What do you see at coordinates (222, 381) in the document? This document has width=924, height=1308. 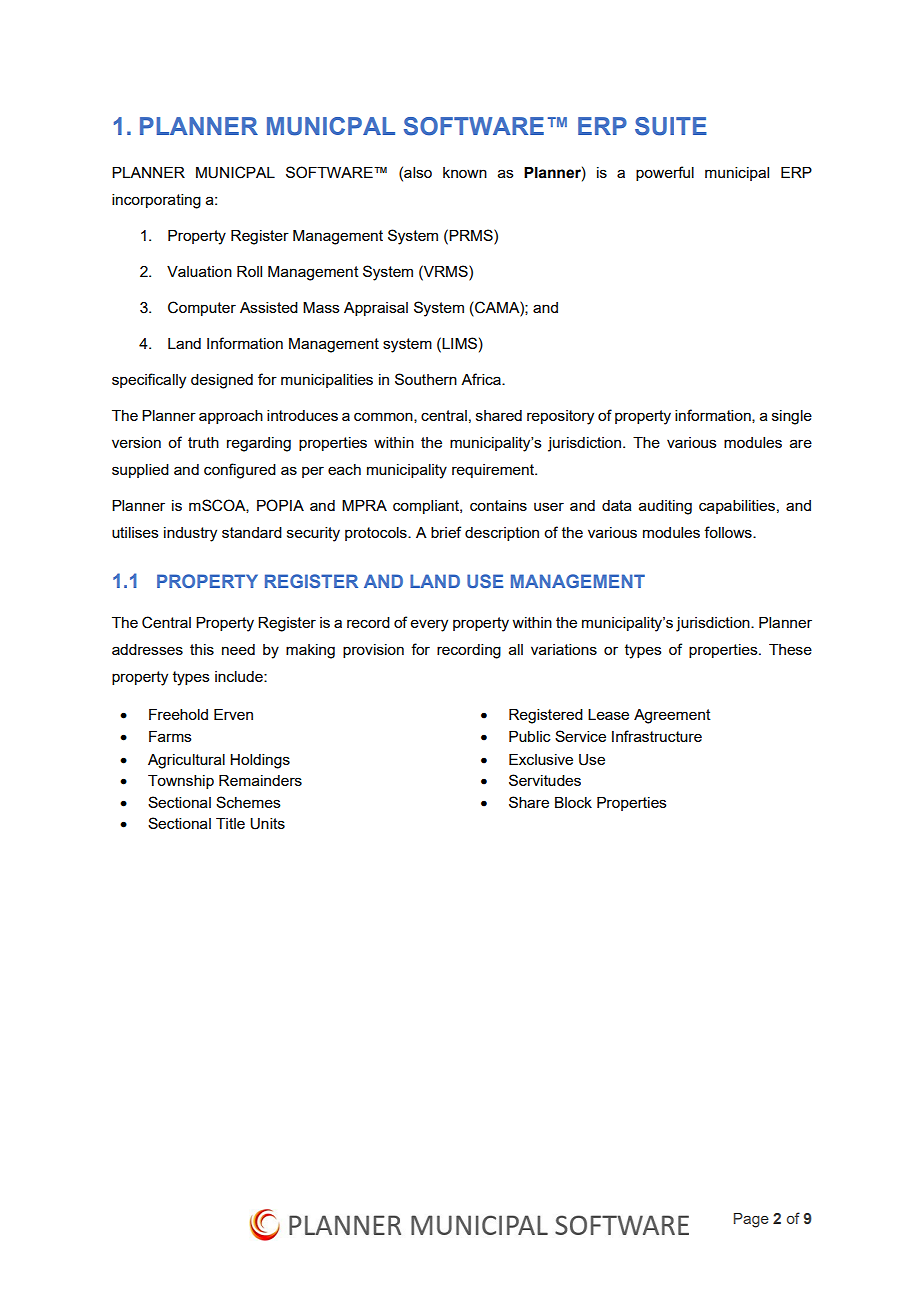 I see `designed` at bounding box center [222, 381].
